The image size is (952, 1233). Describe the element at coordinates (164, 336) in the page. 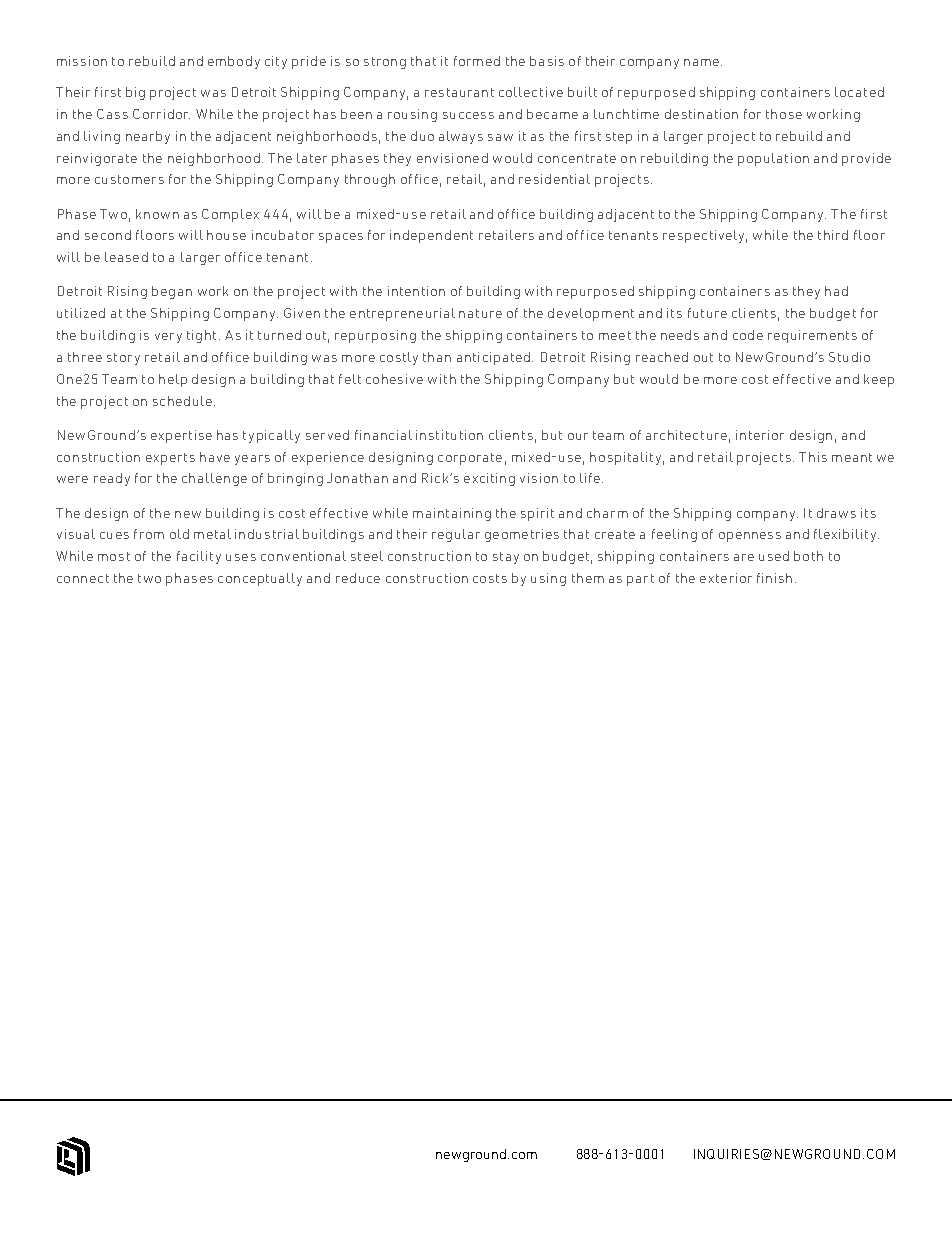

I see `ver` at that location.
